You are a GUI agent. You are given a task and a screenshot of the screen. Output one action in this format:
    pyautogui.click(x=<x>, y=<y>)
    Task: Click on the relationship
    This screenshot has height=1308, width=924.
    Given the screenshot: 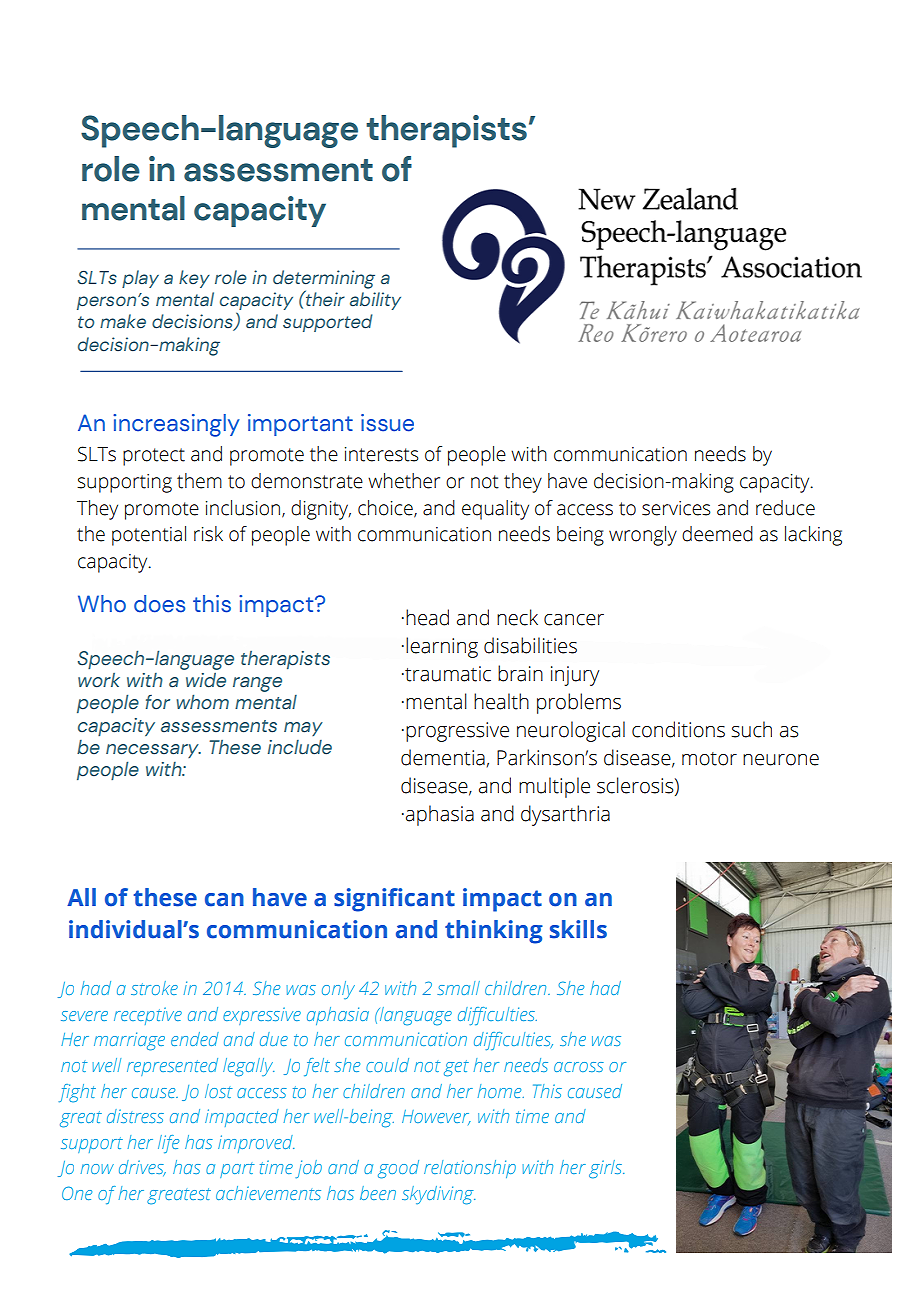 What is the action you would take?
    pyautogui.click(x=470, y=1169)
